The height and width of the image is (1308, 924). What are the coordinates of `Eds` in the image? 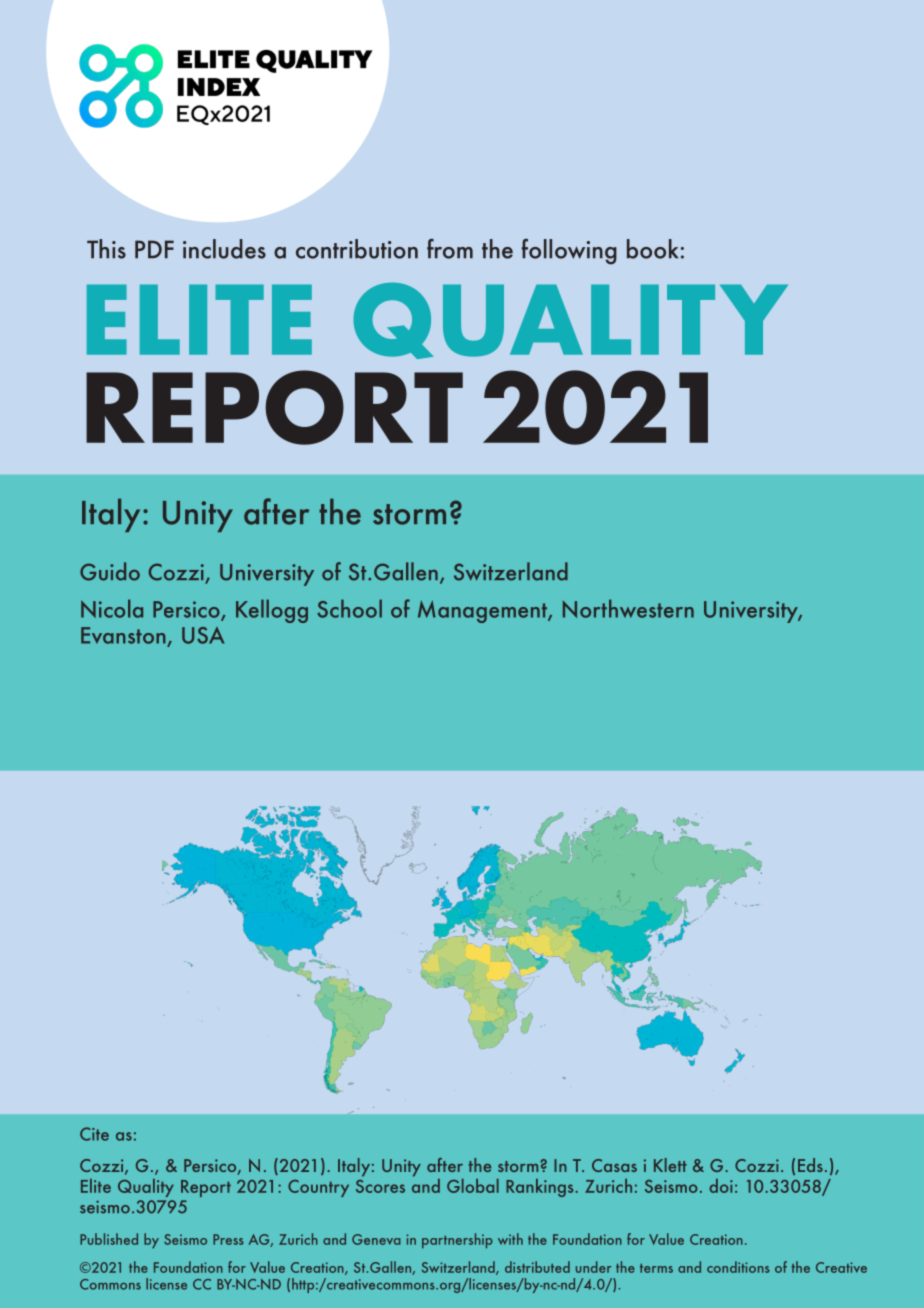 It's located at (810, 1165).
